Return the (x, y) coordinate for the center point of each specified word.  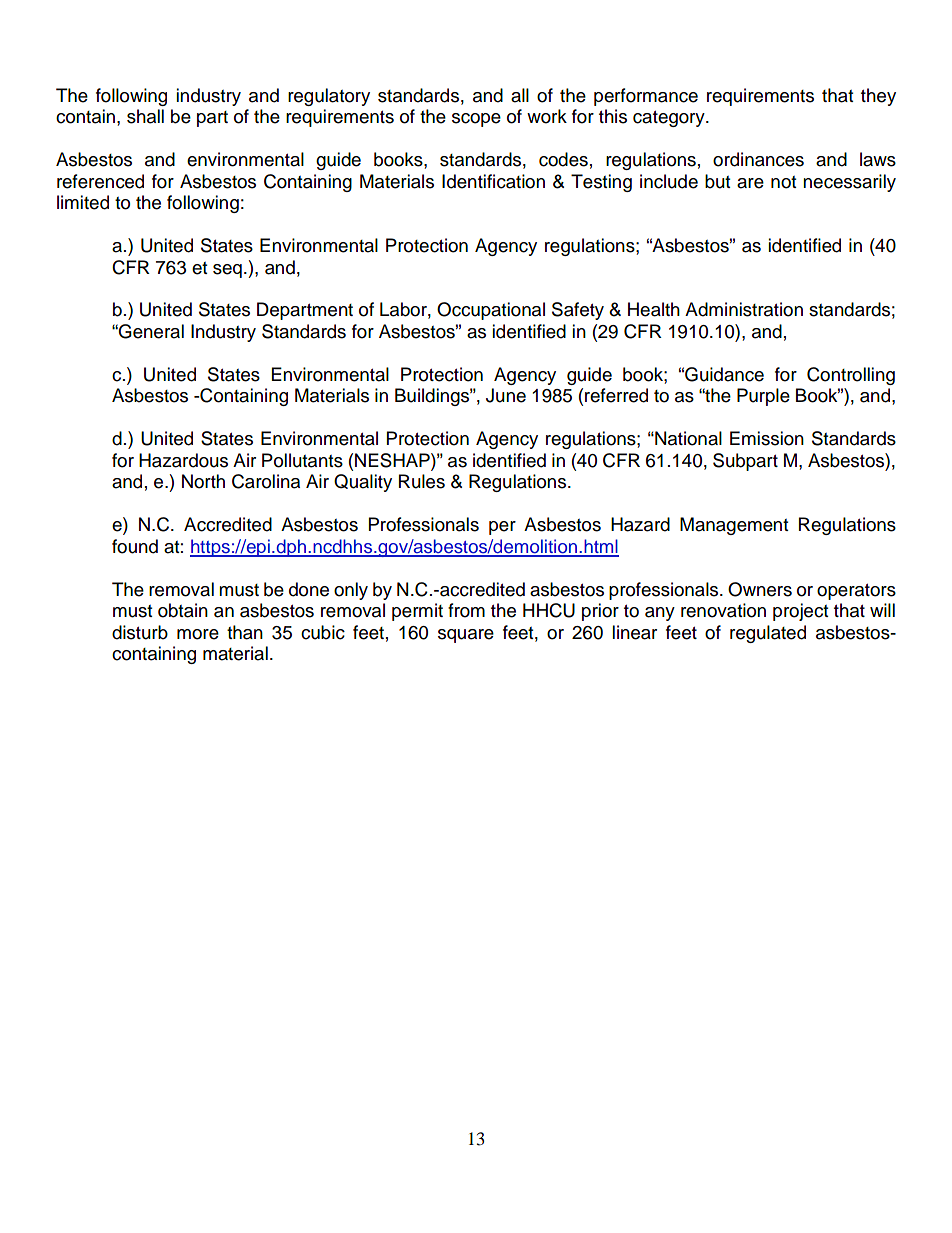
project (800, 612)
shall (145, 116)
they (878, 97)
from (466, 610)
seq (227, 271)
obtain (183, 610)
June (506, 395)
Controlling (851, 376)
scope (476, 120)
